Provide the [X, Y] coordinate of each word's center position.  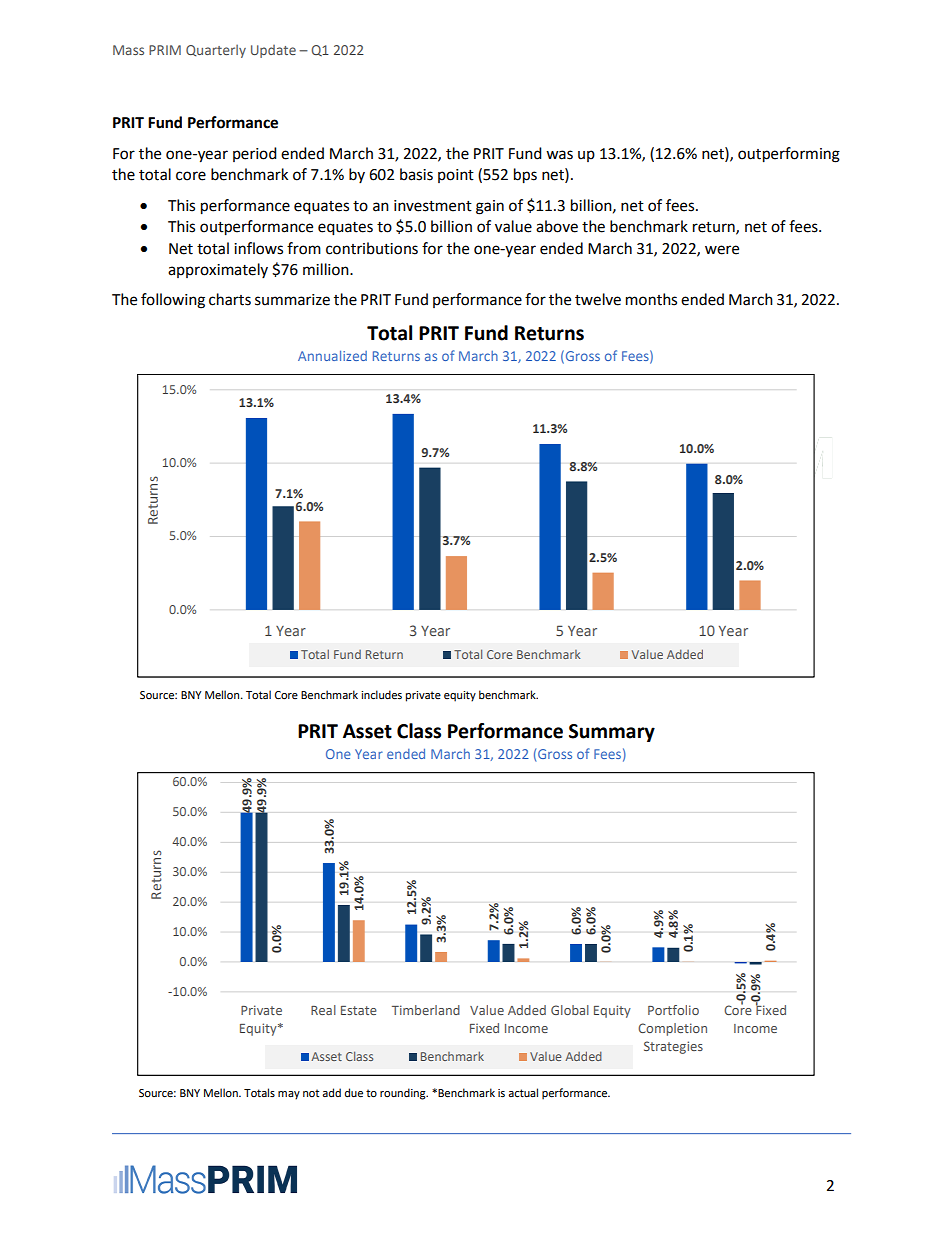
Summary [612, 733]
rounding [404, 1094]
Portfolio [673, 1010]
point [456, 176]
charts [230, 299]
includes [381, 695]
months [651, 299]
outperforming [789, 155]
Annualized [332, 355]
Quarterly [216, 51]
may [289, 1095]
